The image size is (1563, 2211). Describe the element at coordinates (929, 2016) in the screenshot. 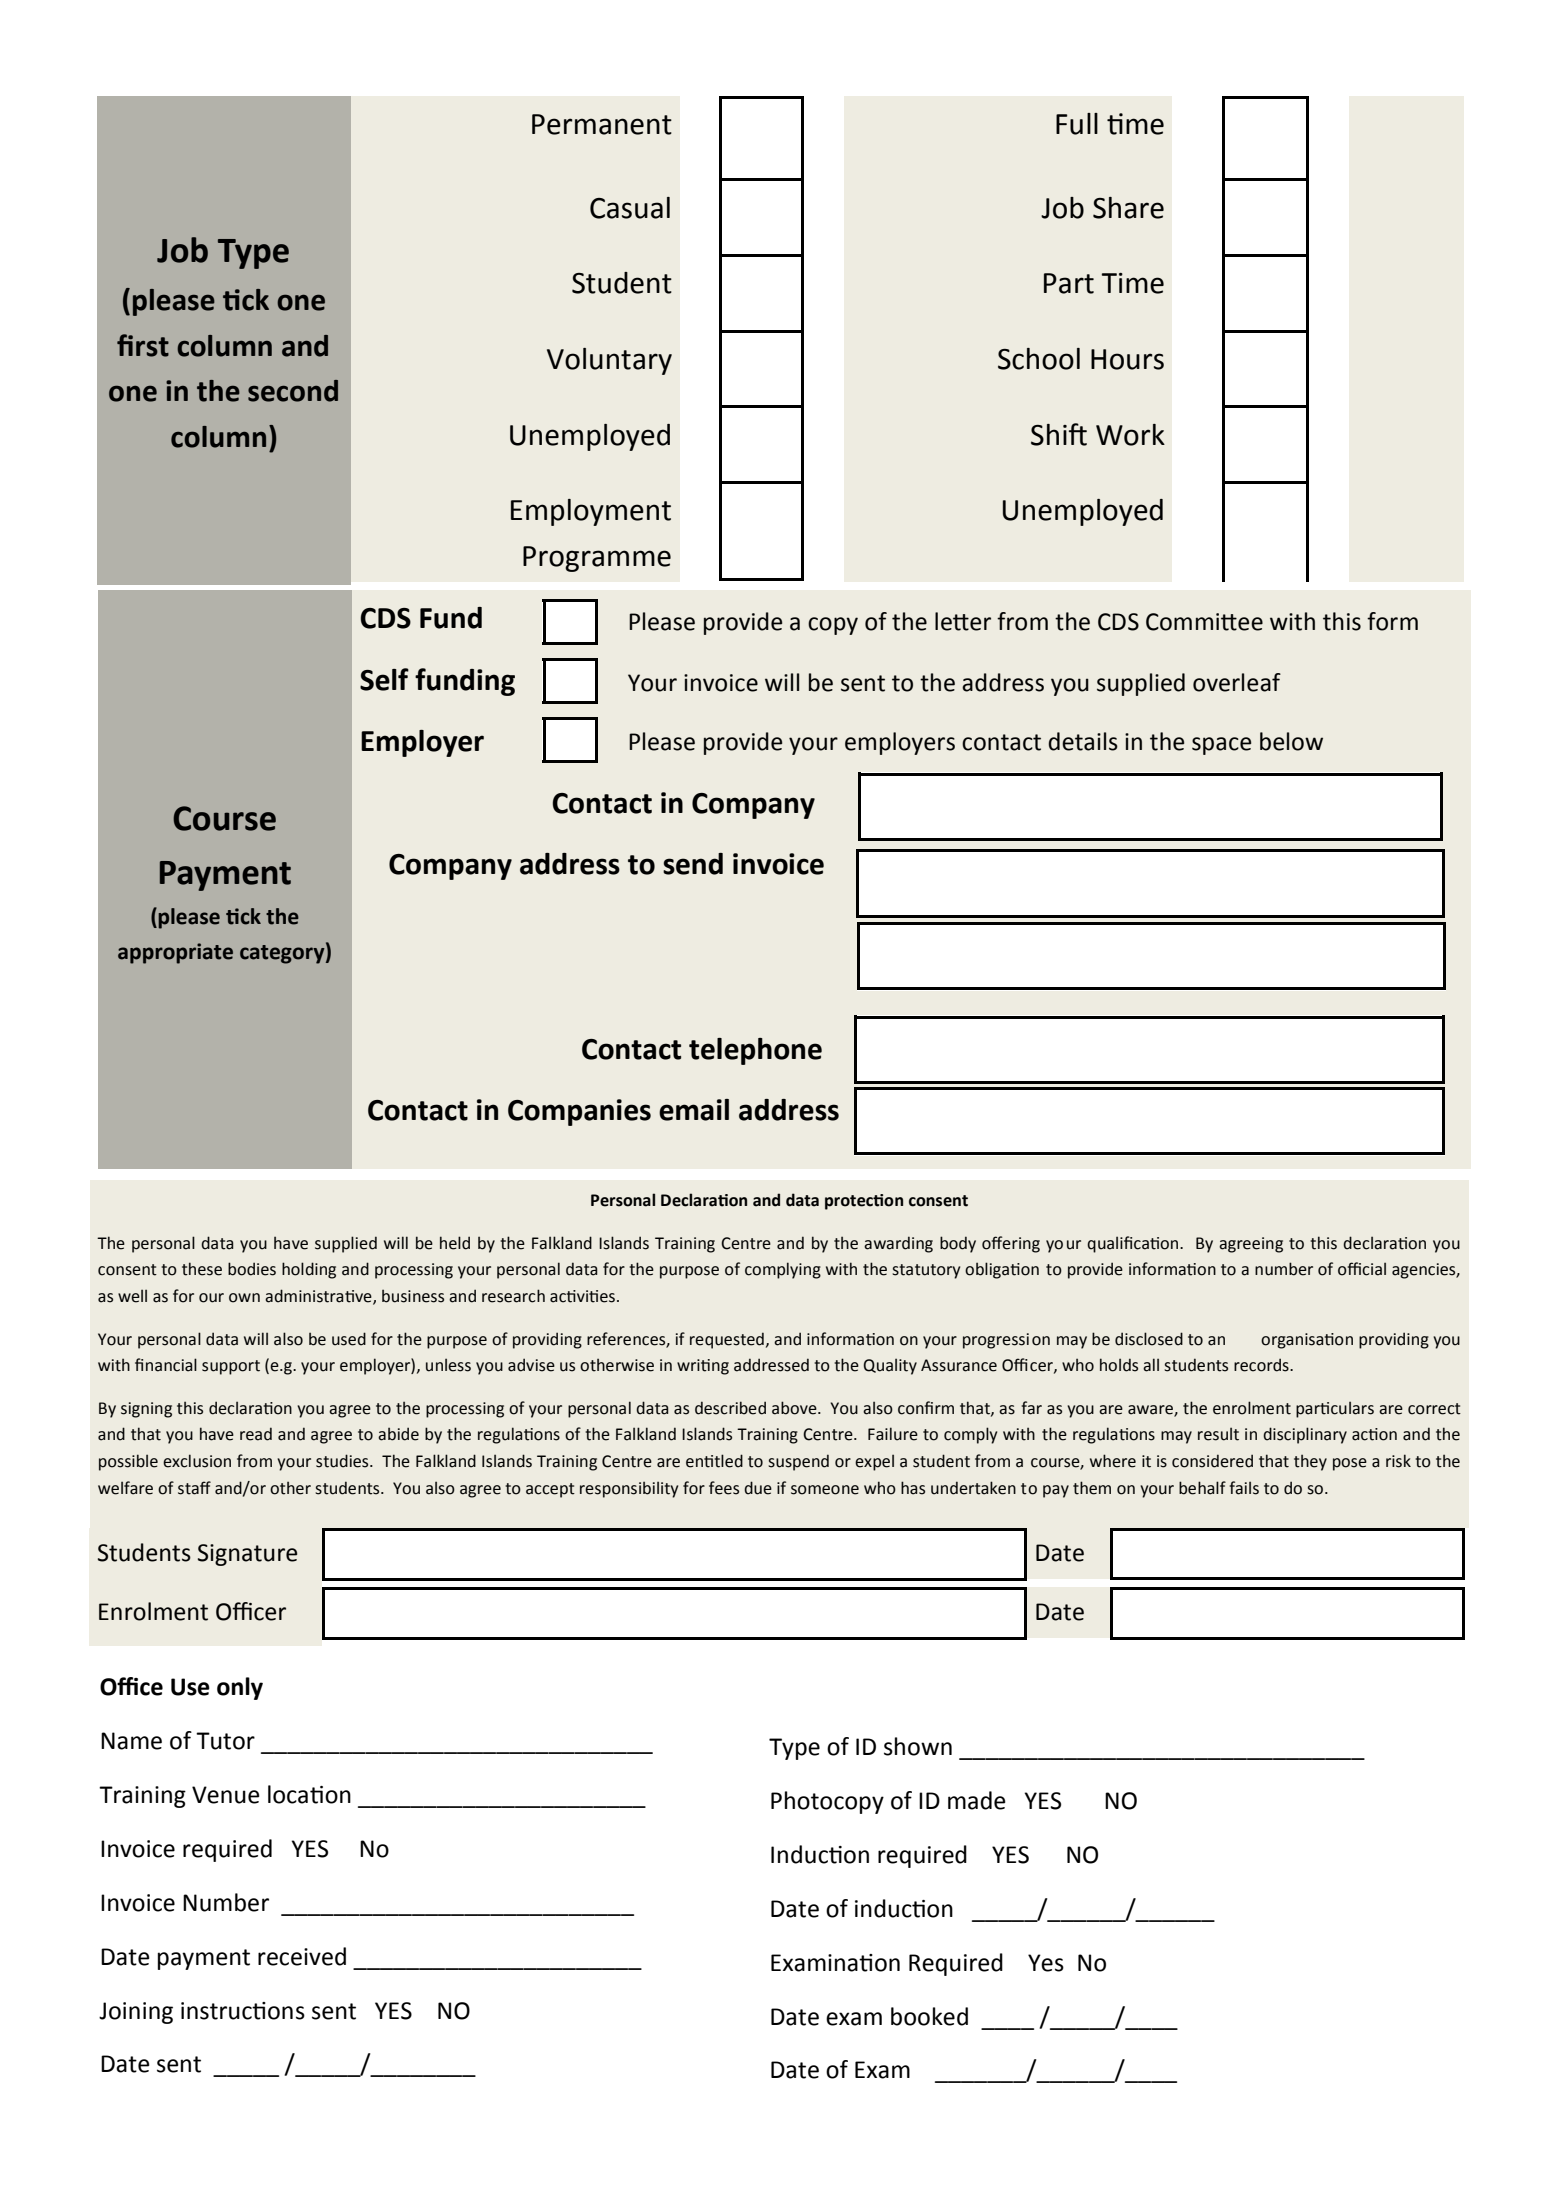

I see `booked` at that location.
